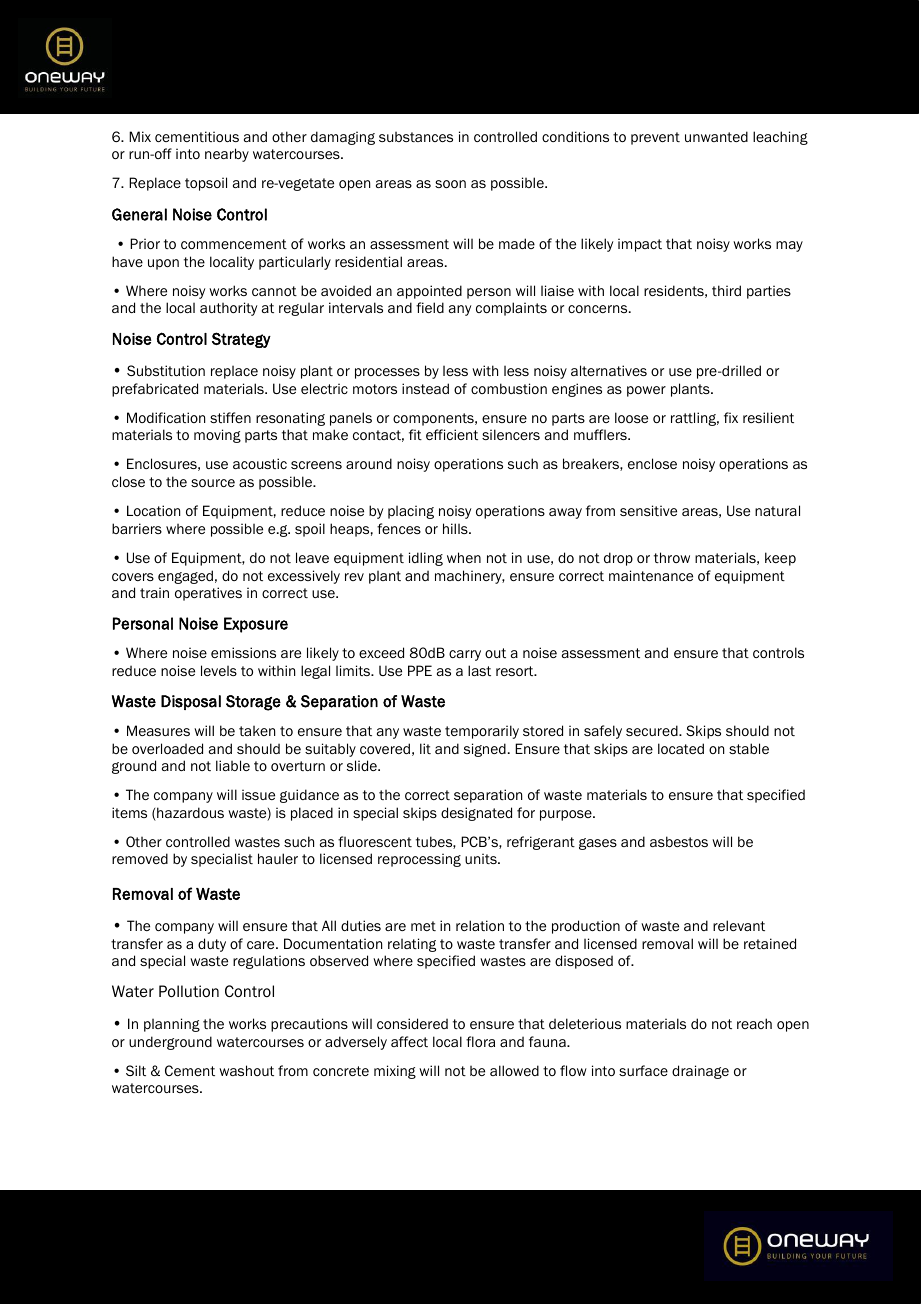  Describe the element at coordinates (233, 765) in the screenshot. I see `liable` at that location.
